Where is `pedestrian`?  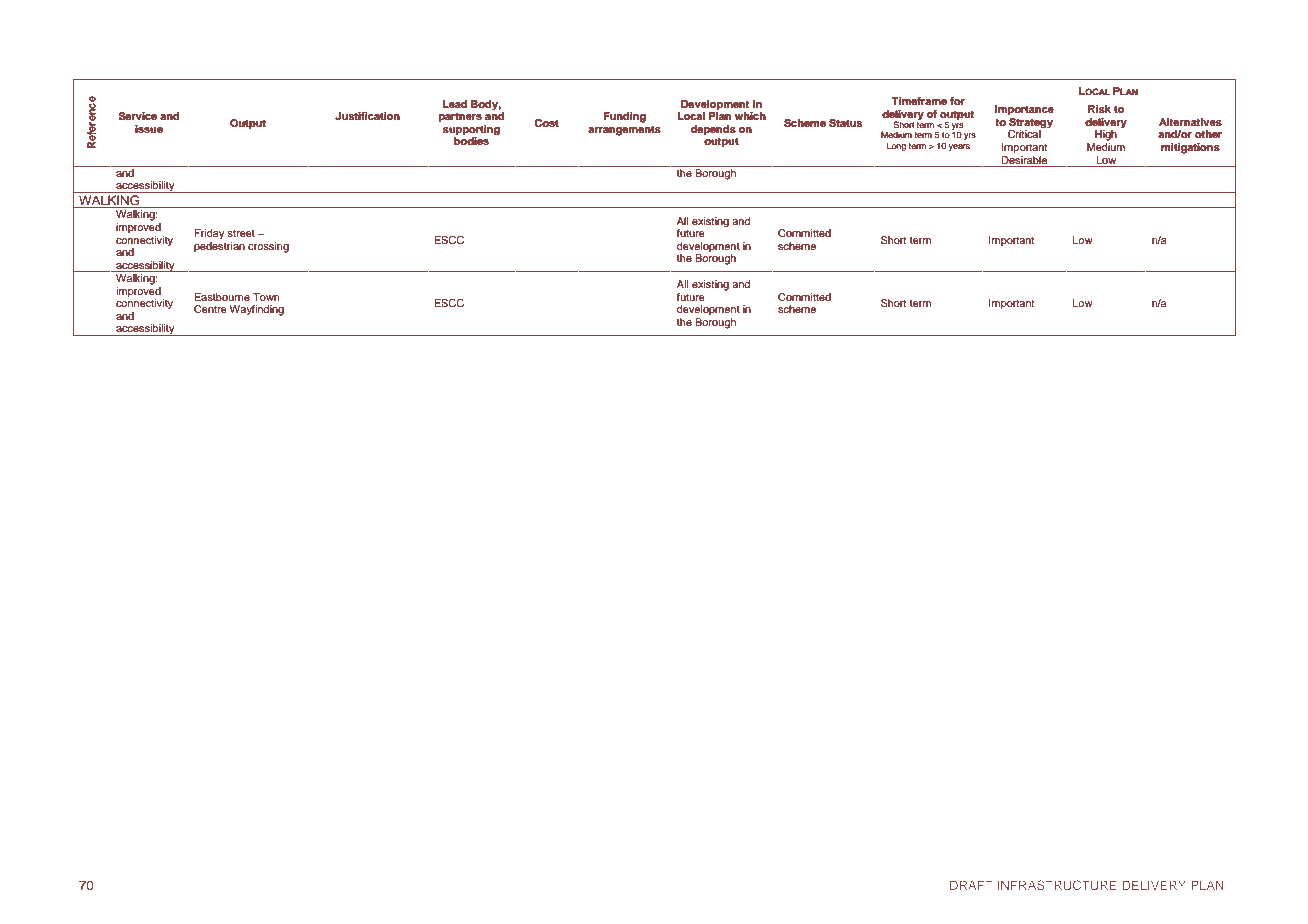
pedestrian is located at coordinates (219, 247).
